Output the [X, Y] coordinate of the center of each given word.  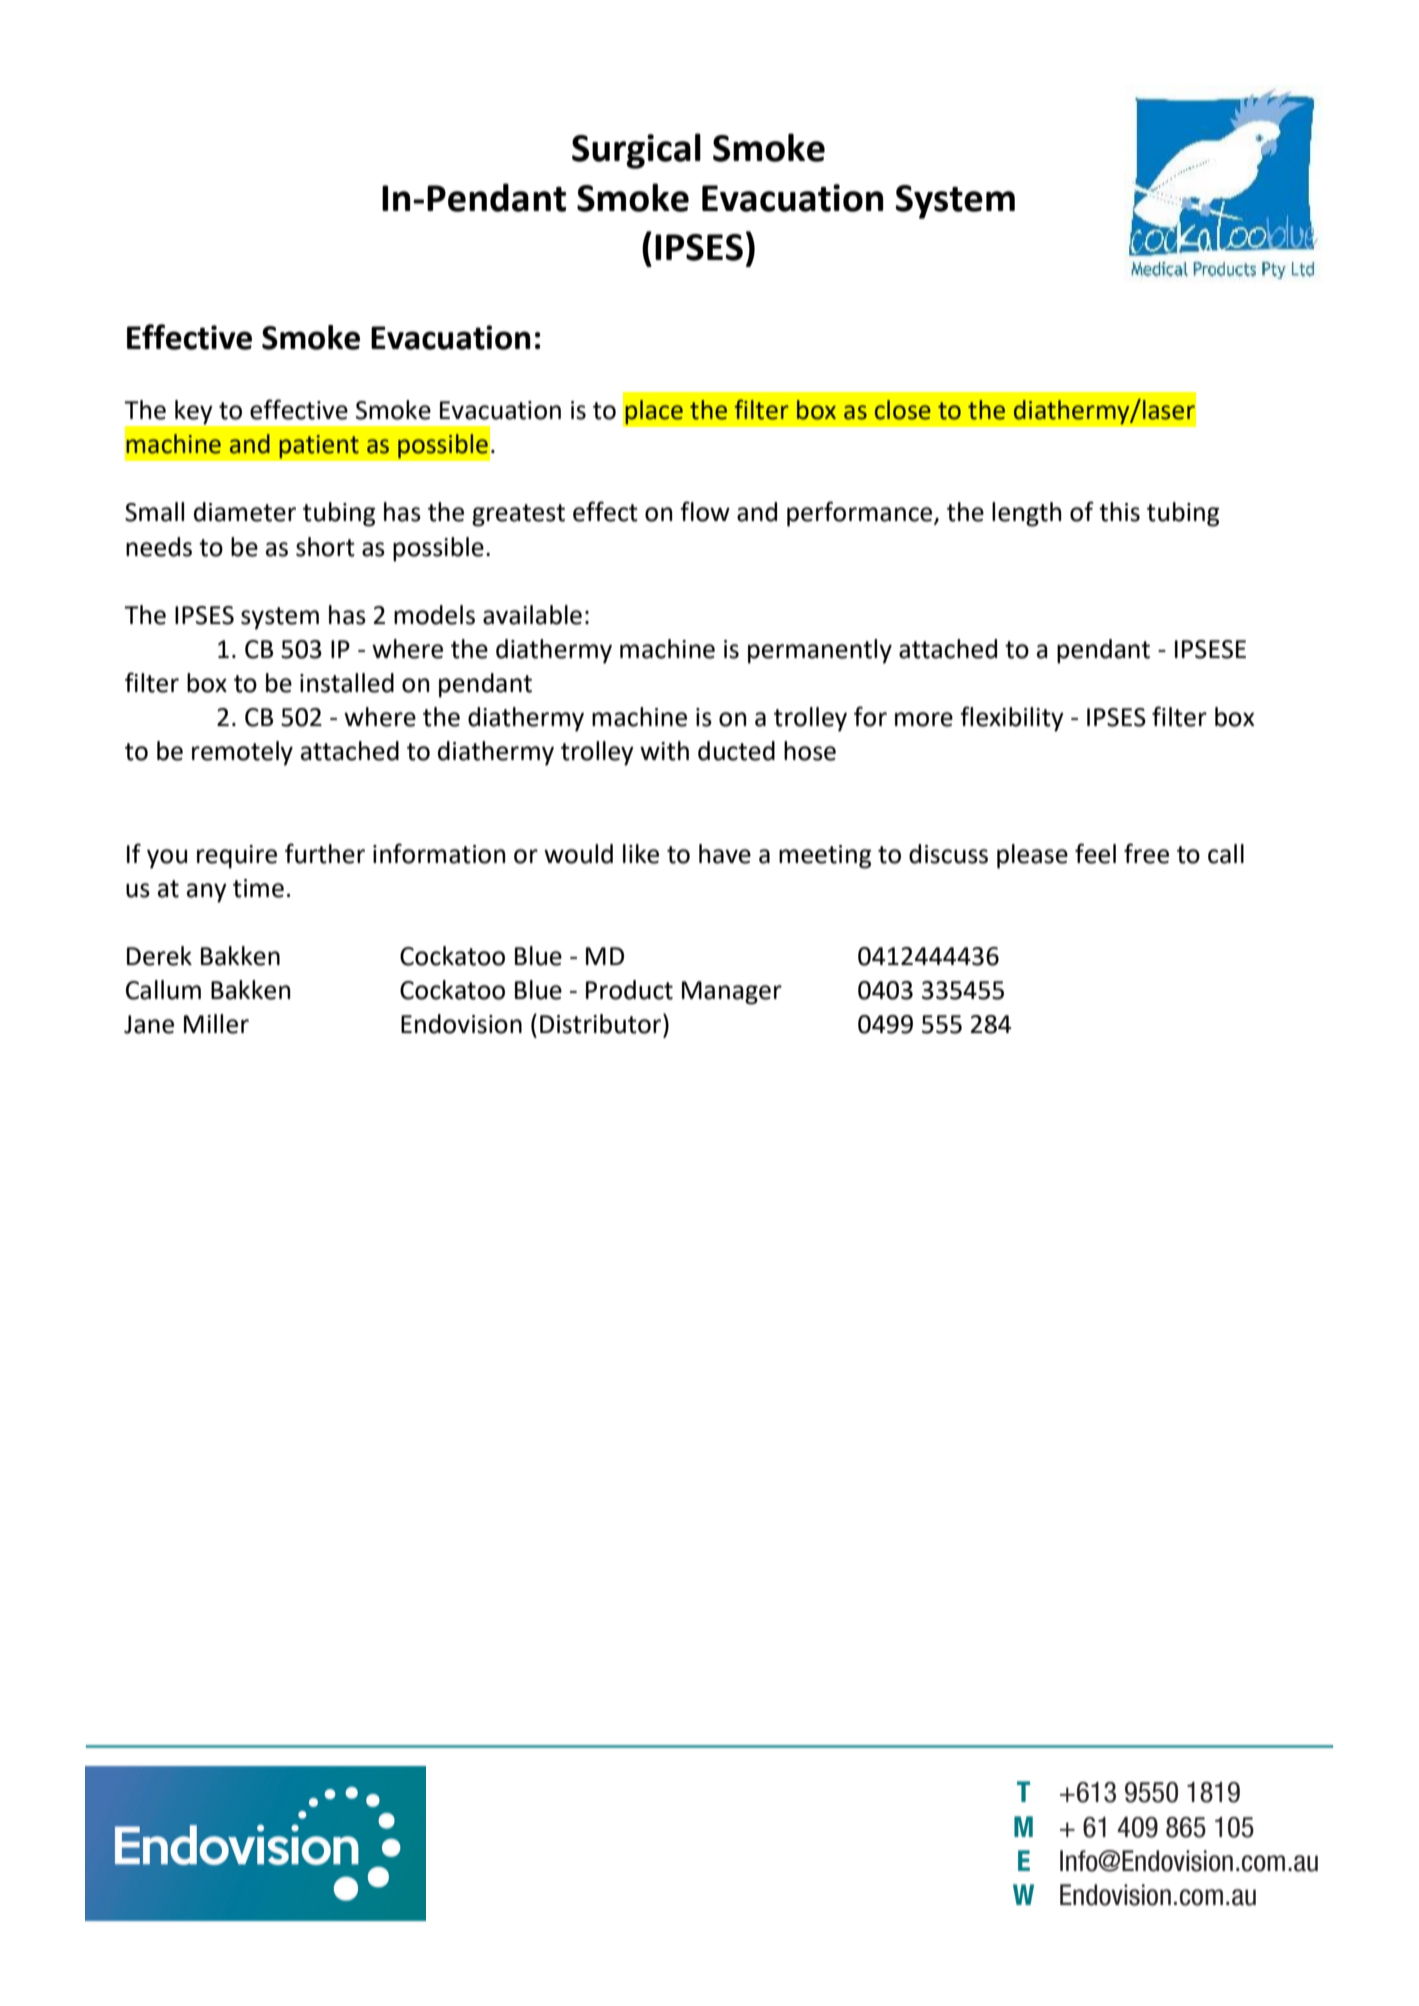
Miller [216, 1024]
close [903, 410]
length [1027, 514]
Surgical [636, 151]
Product [629, 990]
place [654, 412]
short [325, 547]
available [532, 615]
